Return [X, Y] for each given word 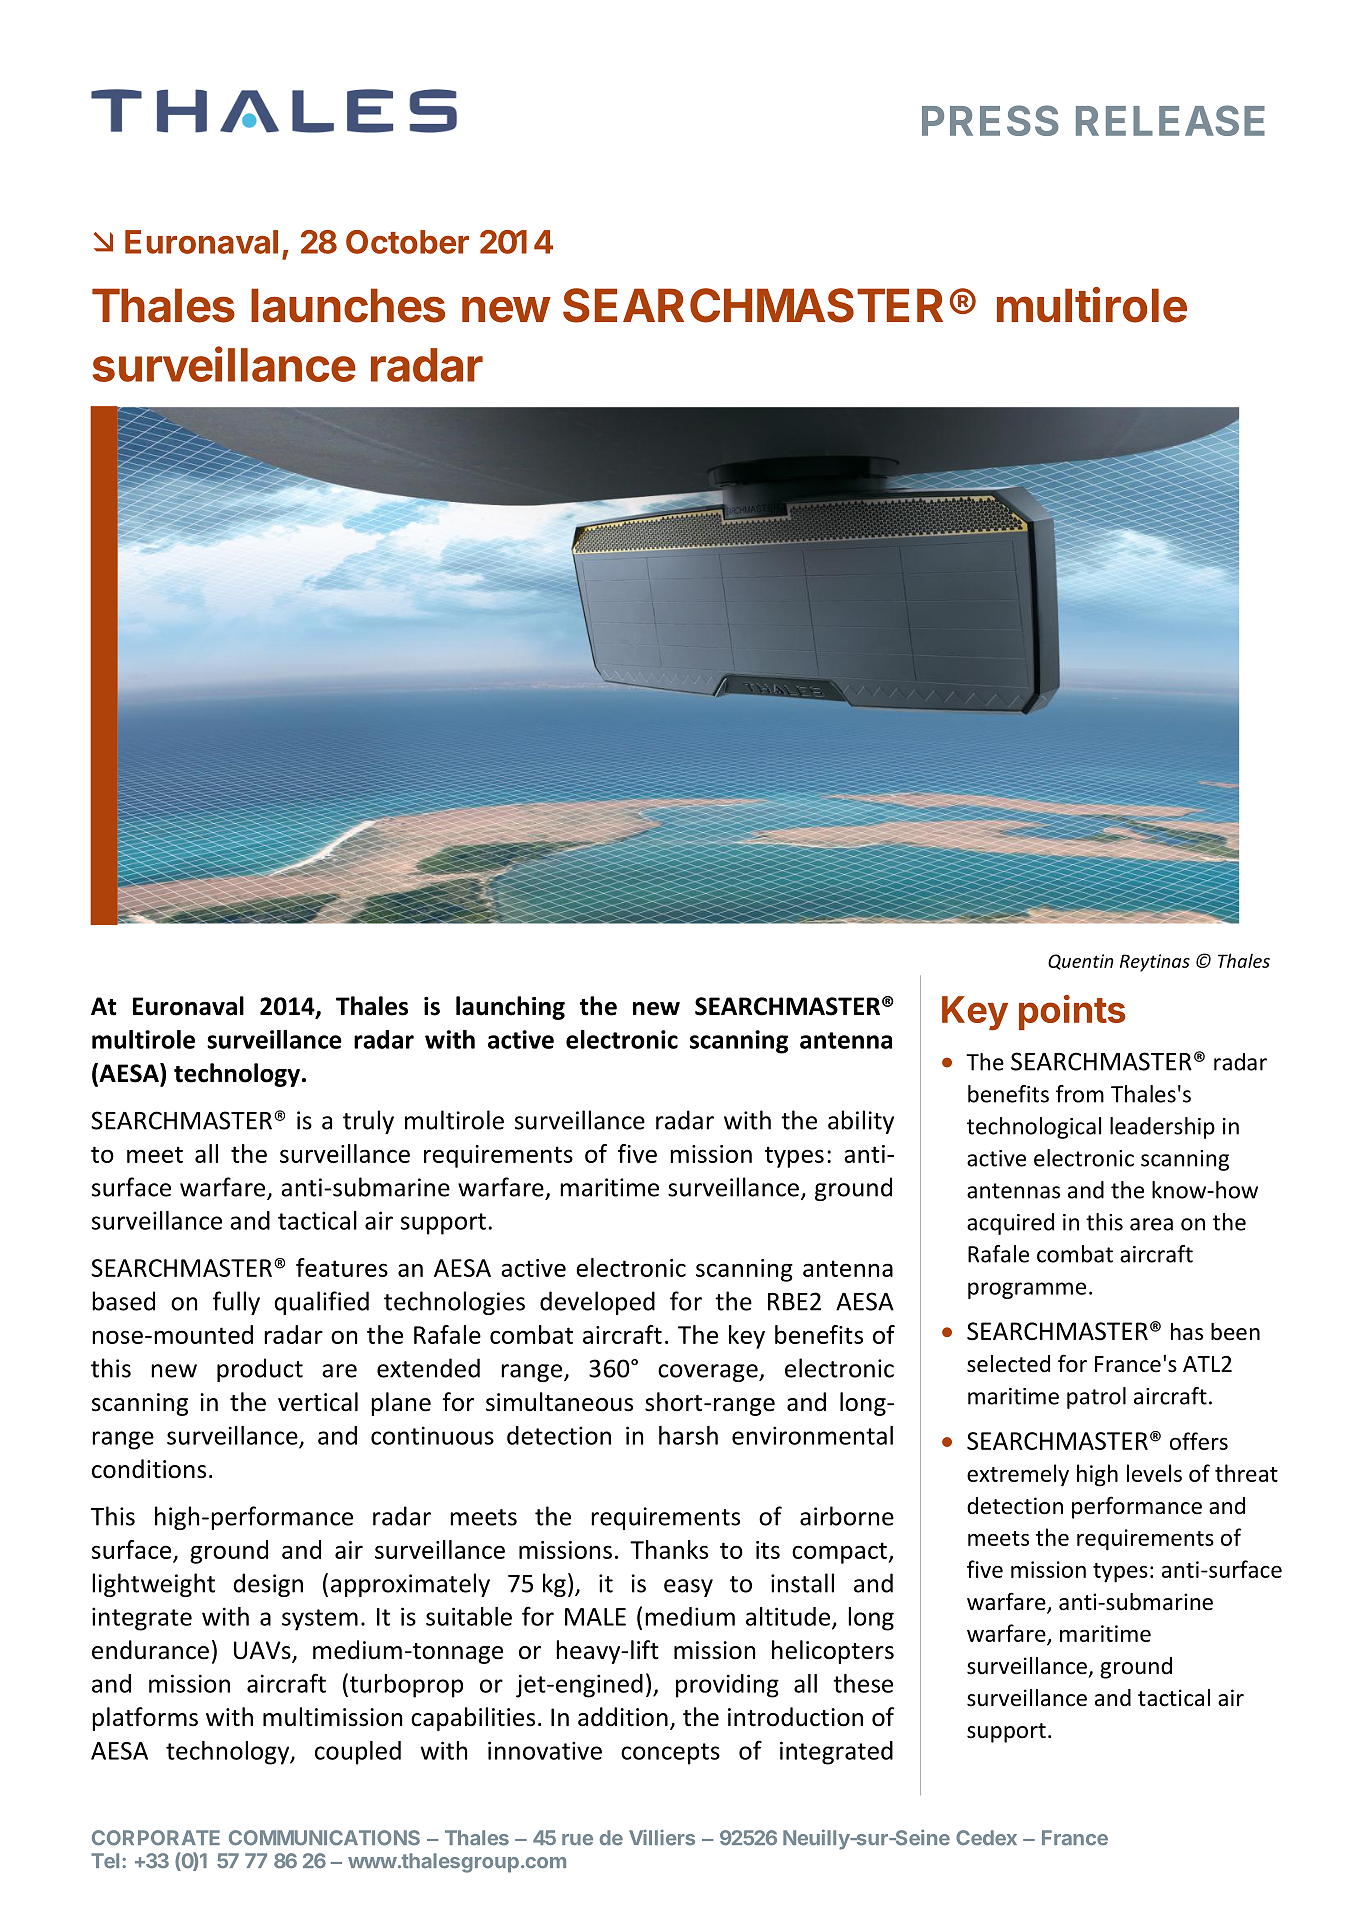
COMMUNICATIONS [324, 1838]
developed [597, 1303]
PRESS [990, 120]
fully [236, 1303]
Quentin [1081, 962]
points [1072, 1012]
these [863, 1683]
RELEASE [1170, 120]
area [1151, 1224]
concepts [670, 1754]
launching [510, 1008]
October [407, 242]
